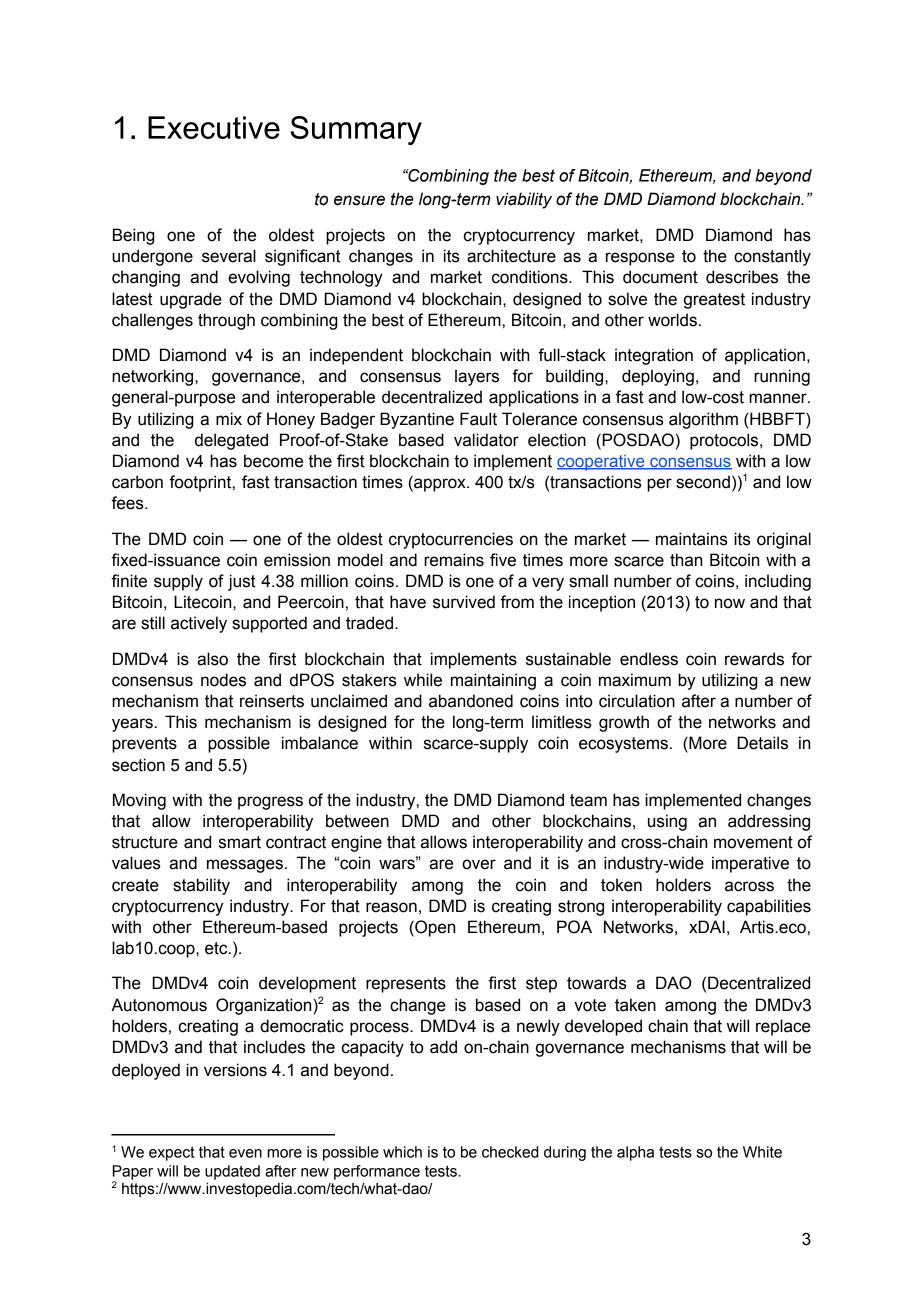  I want to click on constantly, so click(772, 257).
